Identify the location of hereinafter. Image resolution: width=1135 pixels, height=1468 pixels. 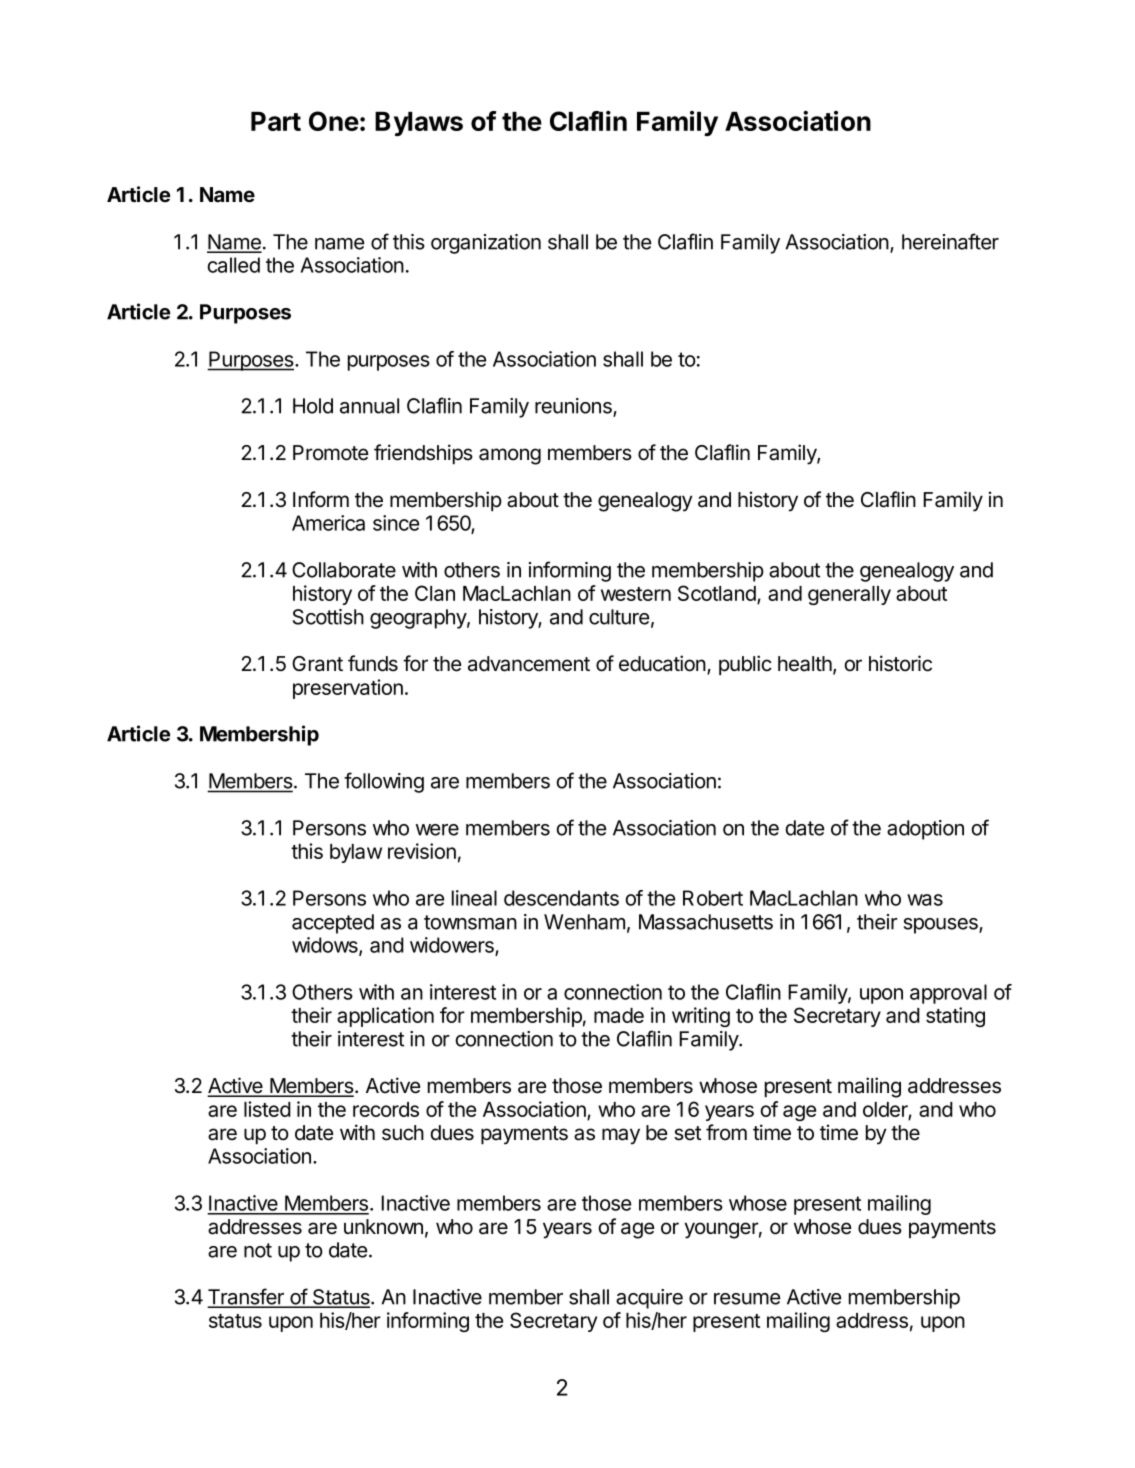
(950, 241).
